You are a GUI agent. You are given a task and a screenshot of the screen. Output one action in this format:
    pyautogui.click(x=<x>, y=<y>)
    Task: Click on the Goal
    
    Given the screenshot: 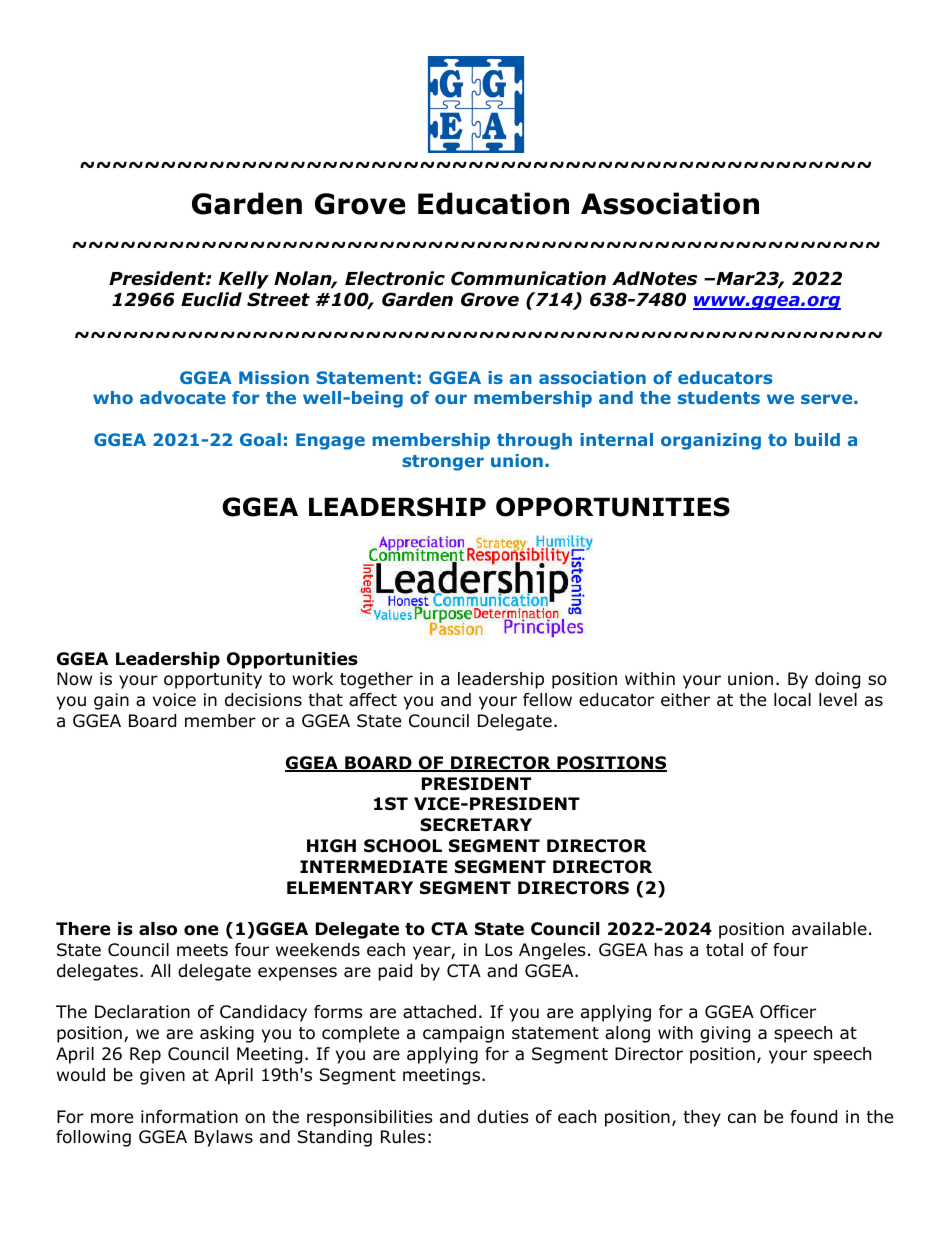 What is the action you would take?
    pyautogui.click(x=260, y=439)
